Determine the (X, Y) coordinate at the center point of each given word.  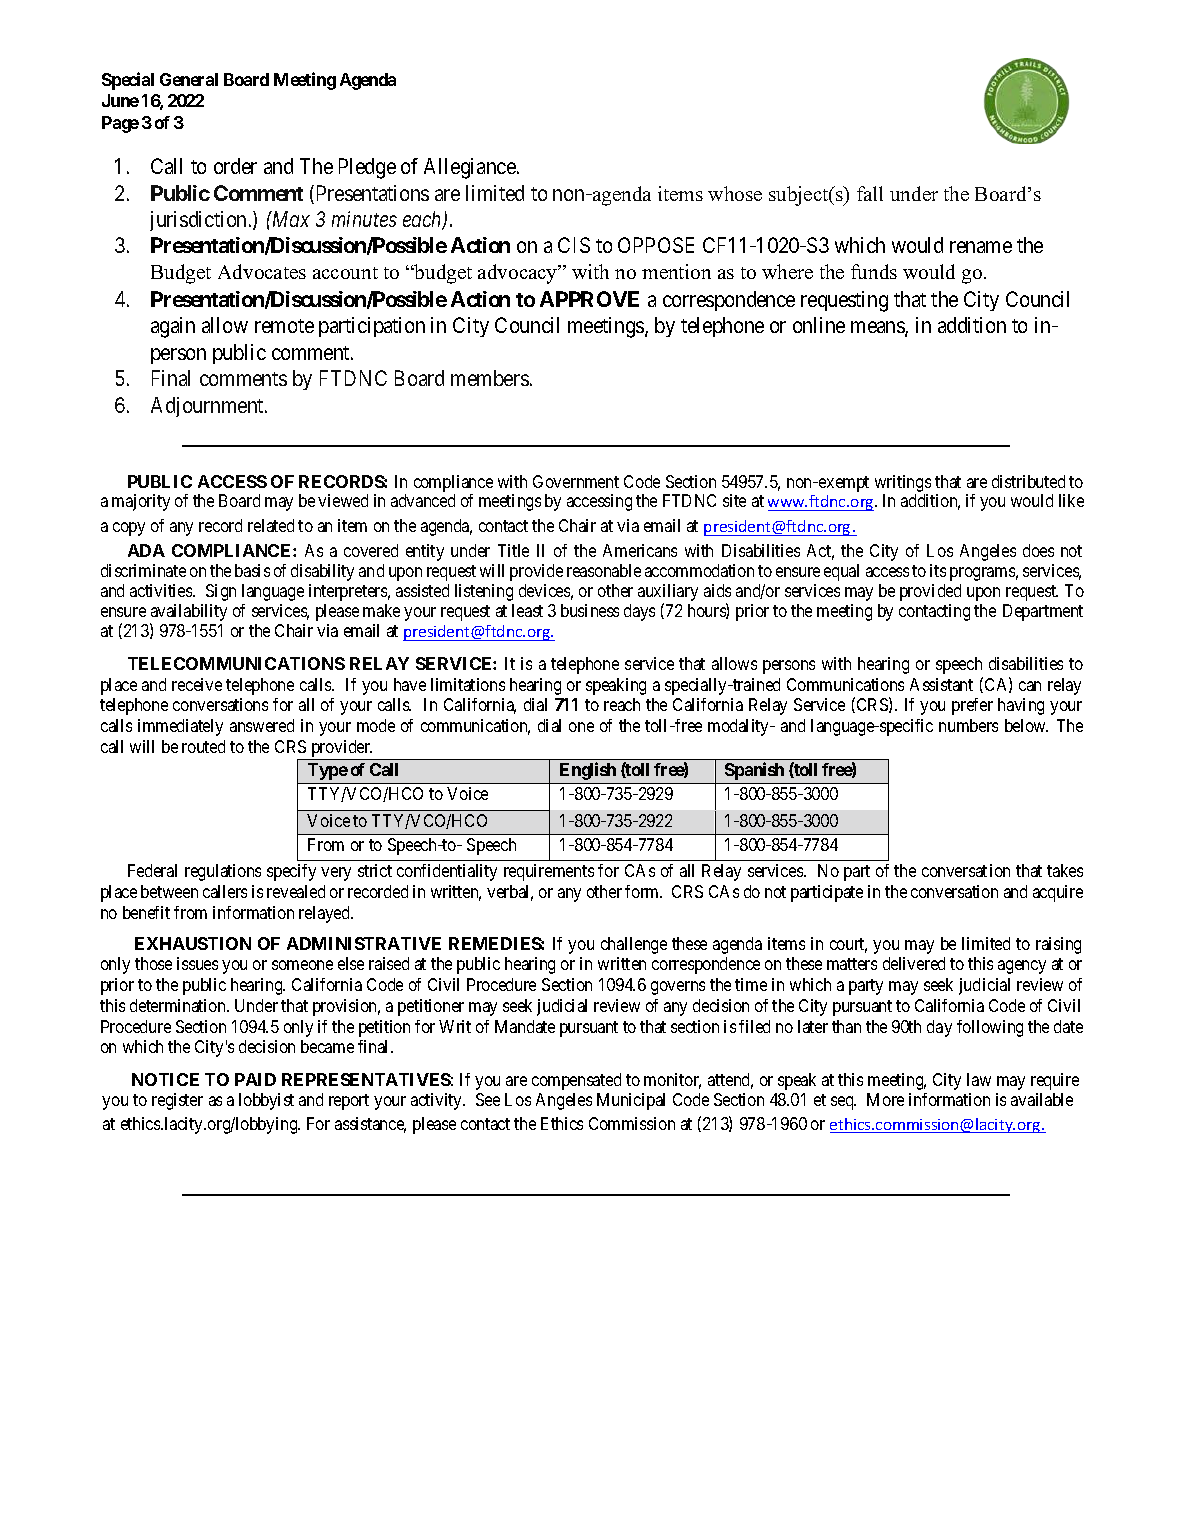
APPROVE (589, 299)
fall (870, 193)
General (189, 79)
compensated (576, 1081)
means (878, 328)
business (590, 610)
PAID (255, 1079)
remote (284, 326)
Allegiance (471, 168)
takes (1065, 870)
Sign (221, 592)
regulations (223, 872)
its (938, 570)
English (588, 771)
